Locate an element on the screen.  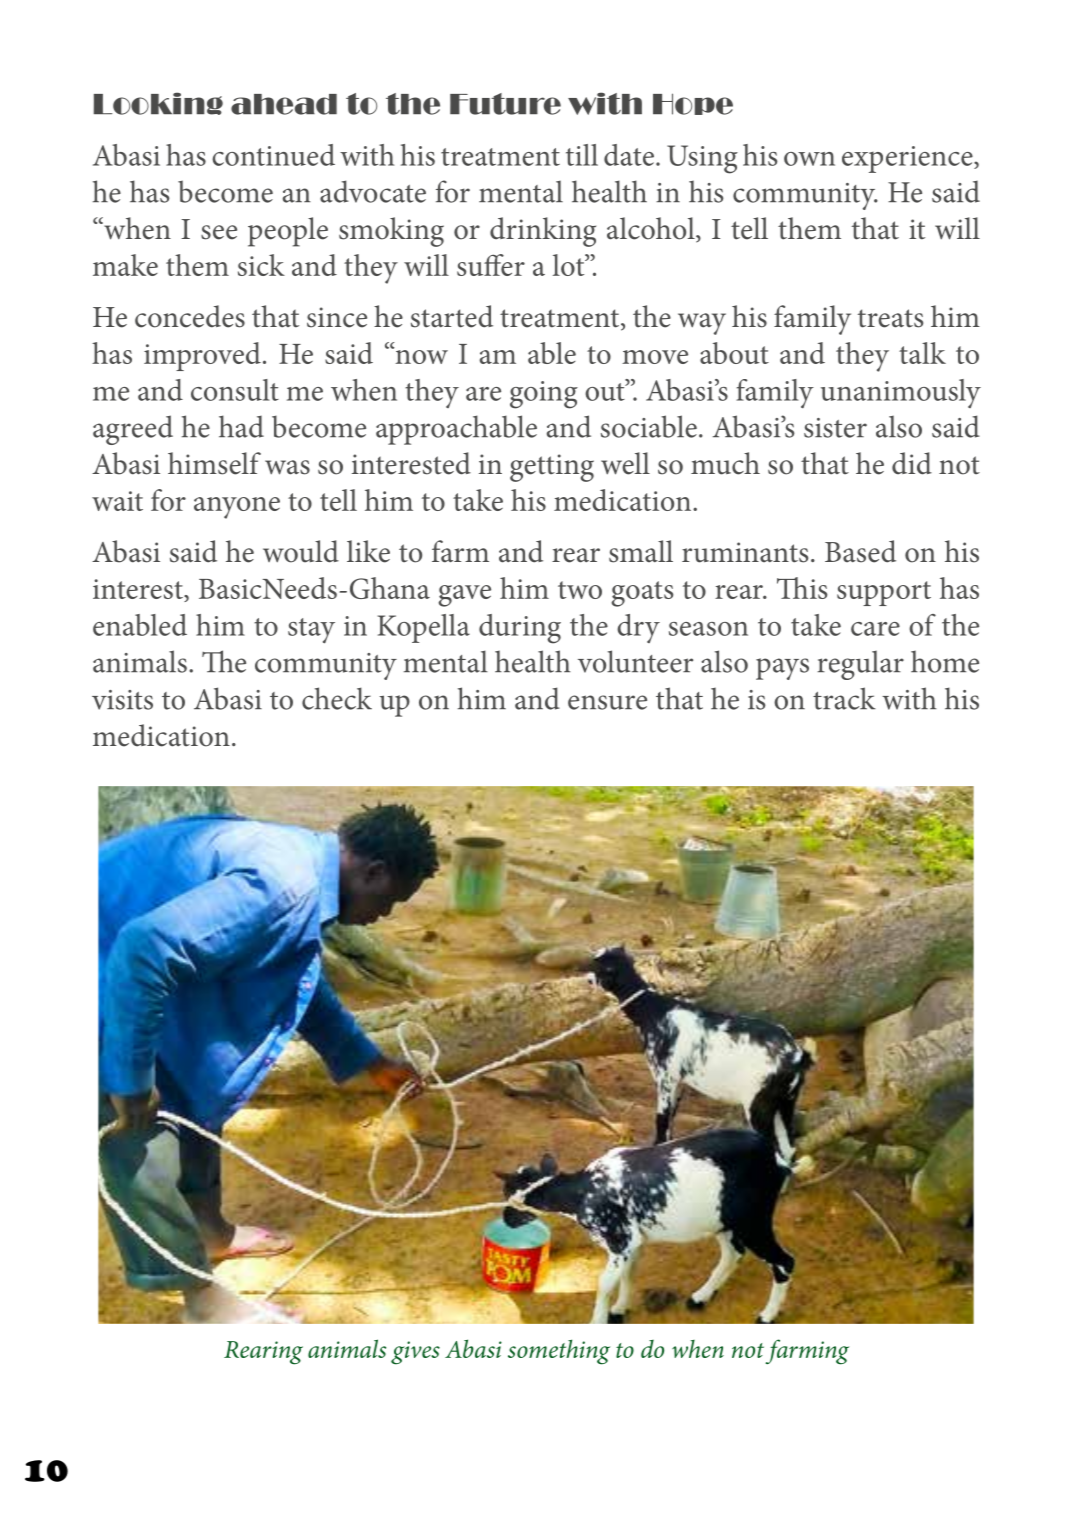
continued is located at coordinates (273, 155).
